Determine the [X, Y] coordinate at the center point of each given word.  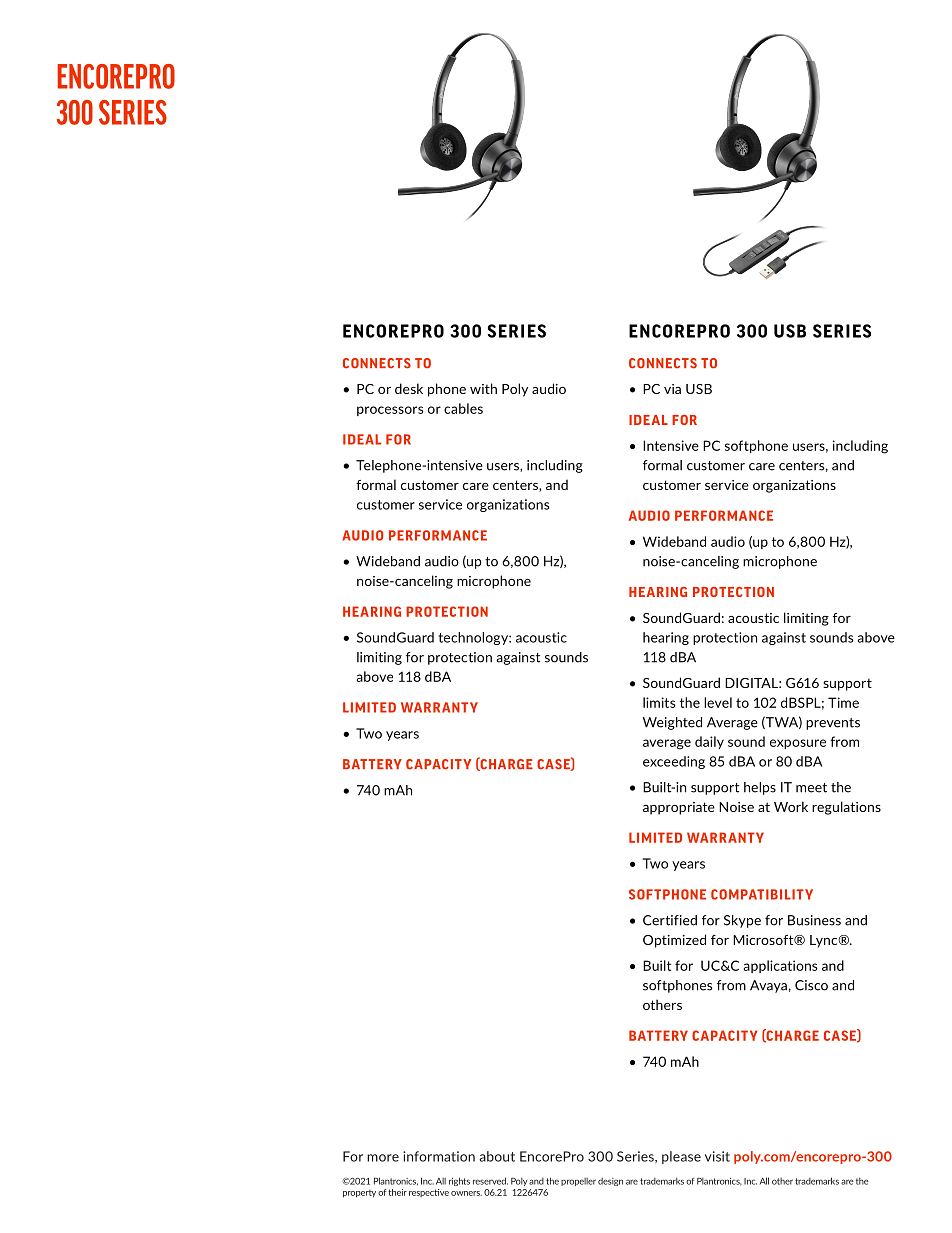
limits [659, 702]
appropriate [679, 808]
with [483, 388]
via [672, 389]
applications [780, 966]
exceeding [674, 762]
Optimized [674, 941]
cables [463, 408]
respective [429, 1193]
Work [791, 806]
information [439, 1156]
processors [390, 411]
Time [843, 702]
